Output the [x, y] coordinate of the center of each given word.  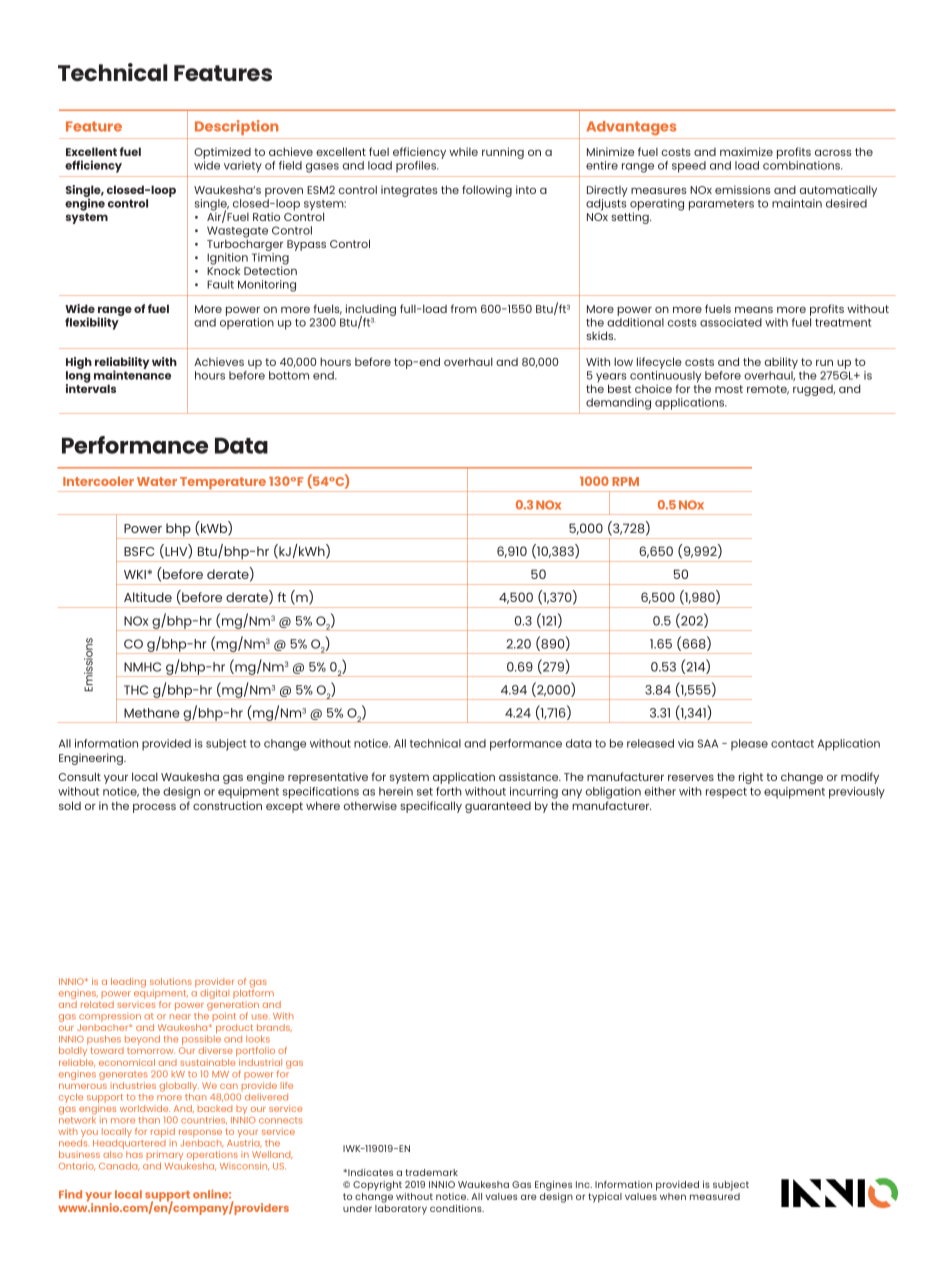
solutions [171, 981]
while [463, 151]
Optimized [222, 154]
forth [449, 791]
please [749, 744]
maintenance [132, 375]
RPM [625, 481]
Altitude [148, 597]
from [464, 308]
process [154, 808]
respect [726, 793]
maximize [746, 151]
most [729, 389]
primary [165, 1157]
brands [274, 1028]
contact [792, 744]
